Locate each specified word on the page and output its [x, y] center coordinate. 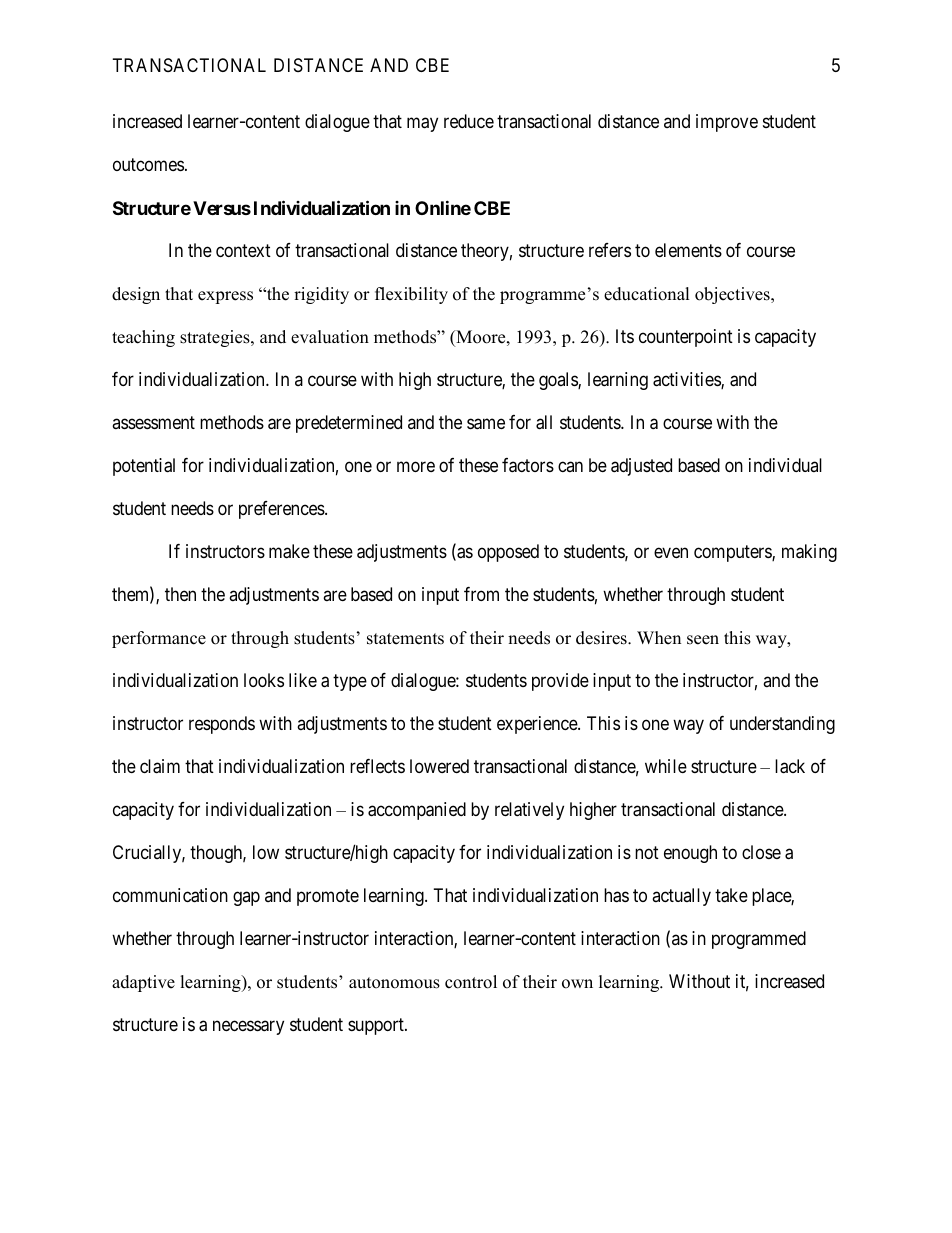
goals [559, 381]
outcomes [148, 165]
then [180, 594]
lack [790, 766]
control [471, 982]
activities [687, 380]
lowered [439, 766]
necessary [248, 1027]
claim [160, 766]
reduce [469, 121]
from [481, 594]
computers [733, 553]
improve [727, 123]
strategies [216, 338]
